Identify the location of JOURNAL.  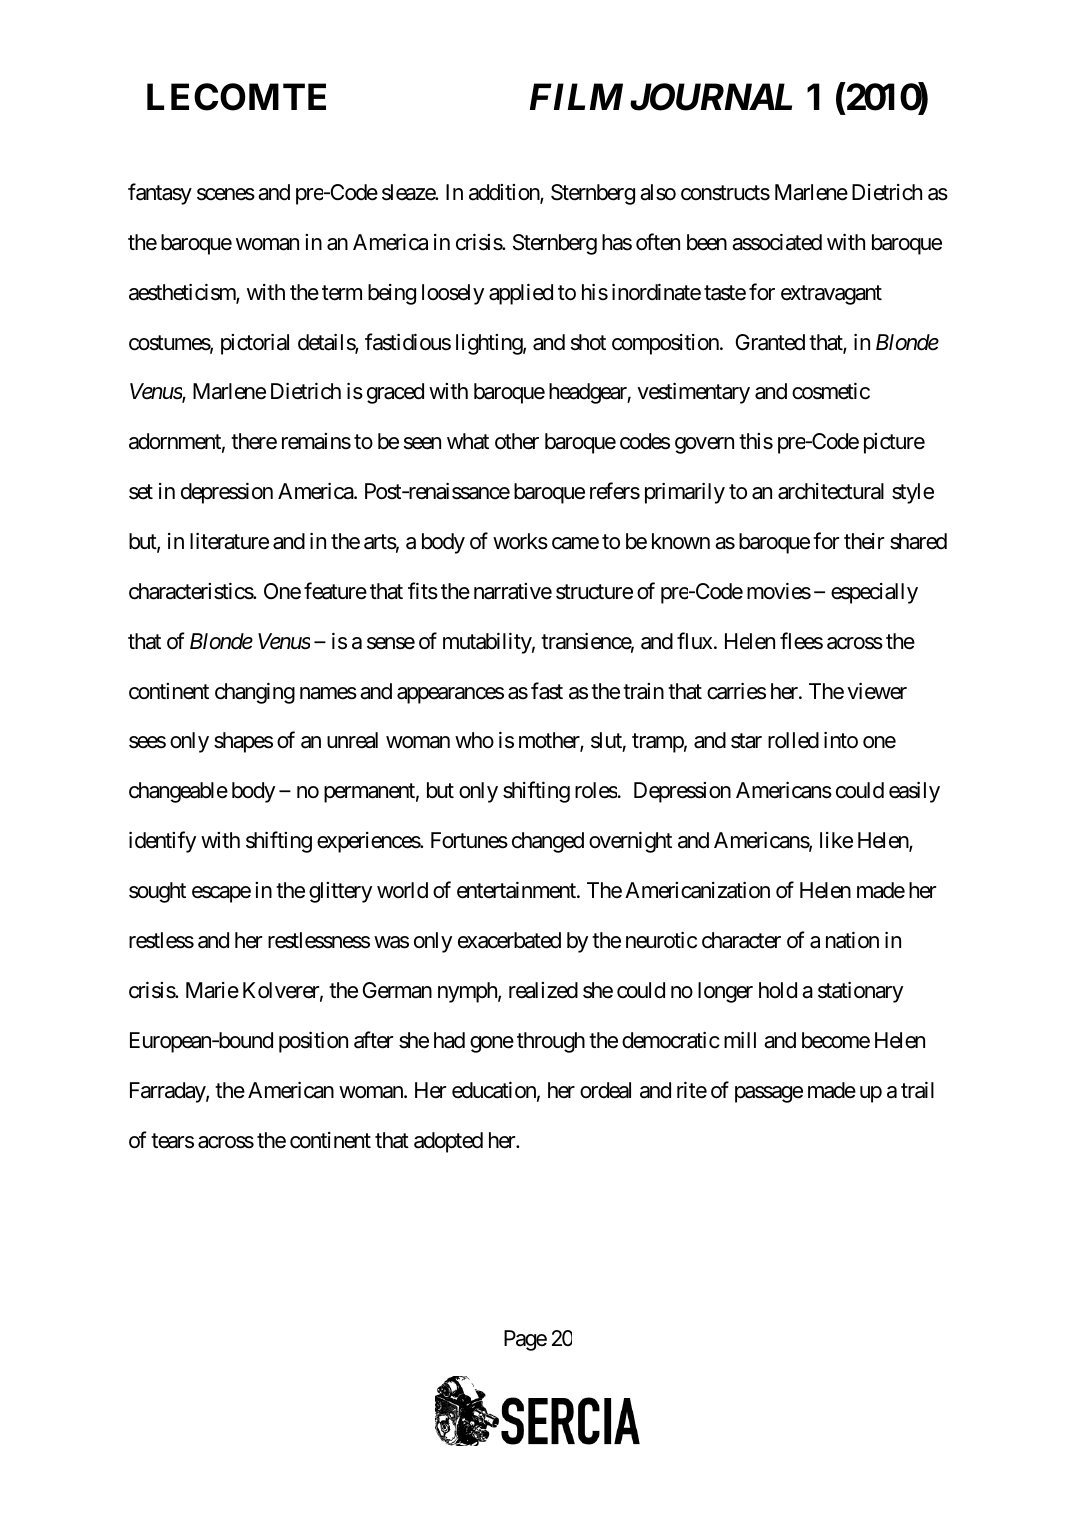
(711, 97).
